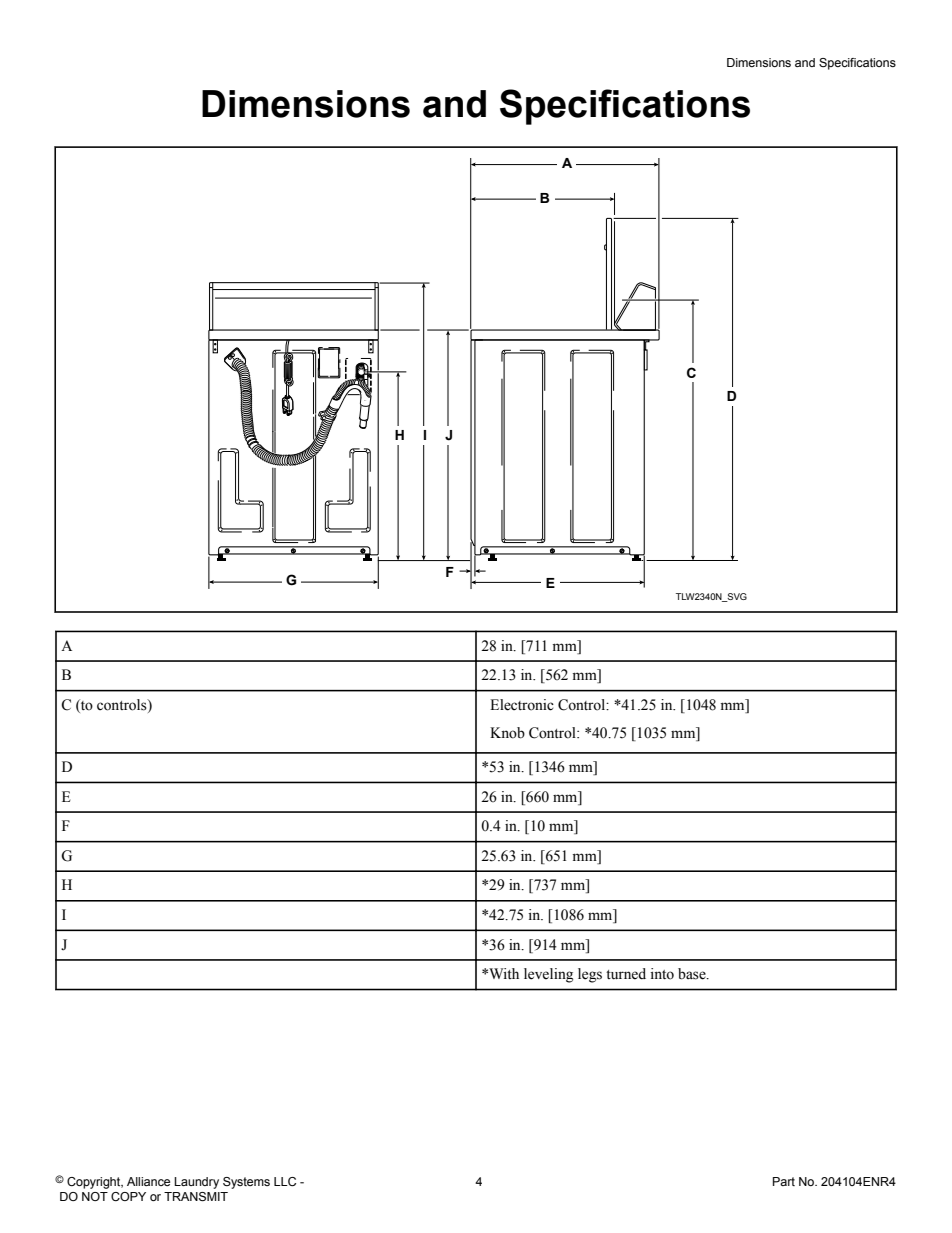 This document has height=1233, width=952. What do you see at coordinates (693, 974) in the document?
I see `base` at bounding box center [693, 974].
